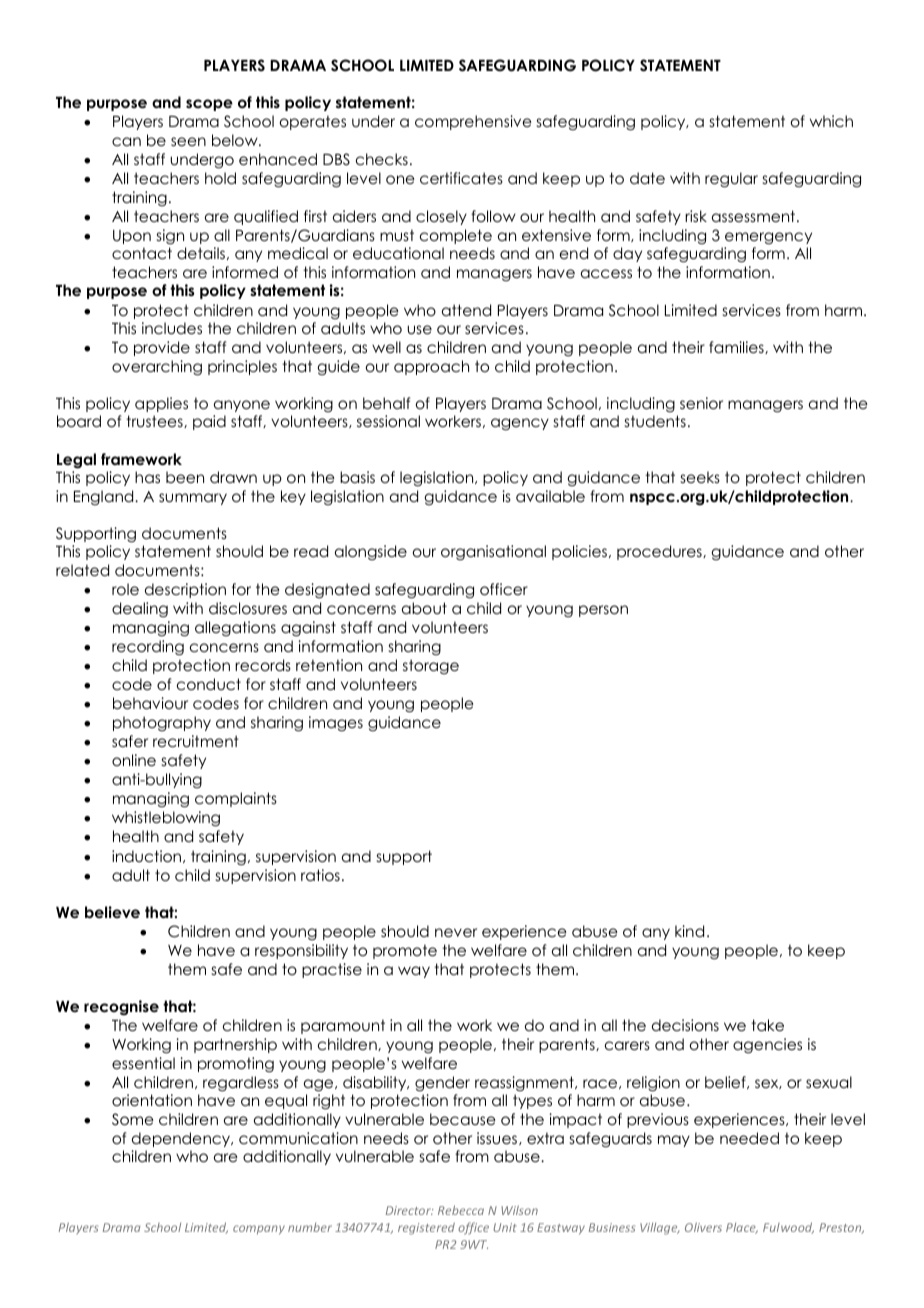  What do you see at coordinates (188, 141) in the image?
I see `seen` at bounding box center [188, 141].
